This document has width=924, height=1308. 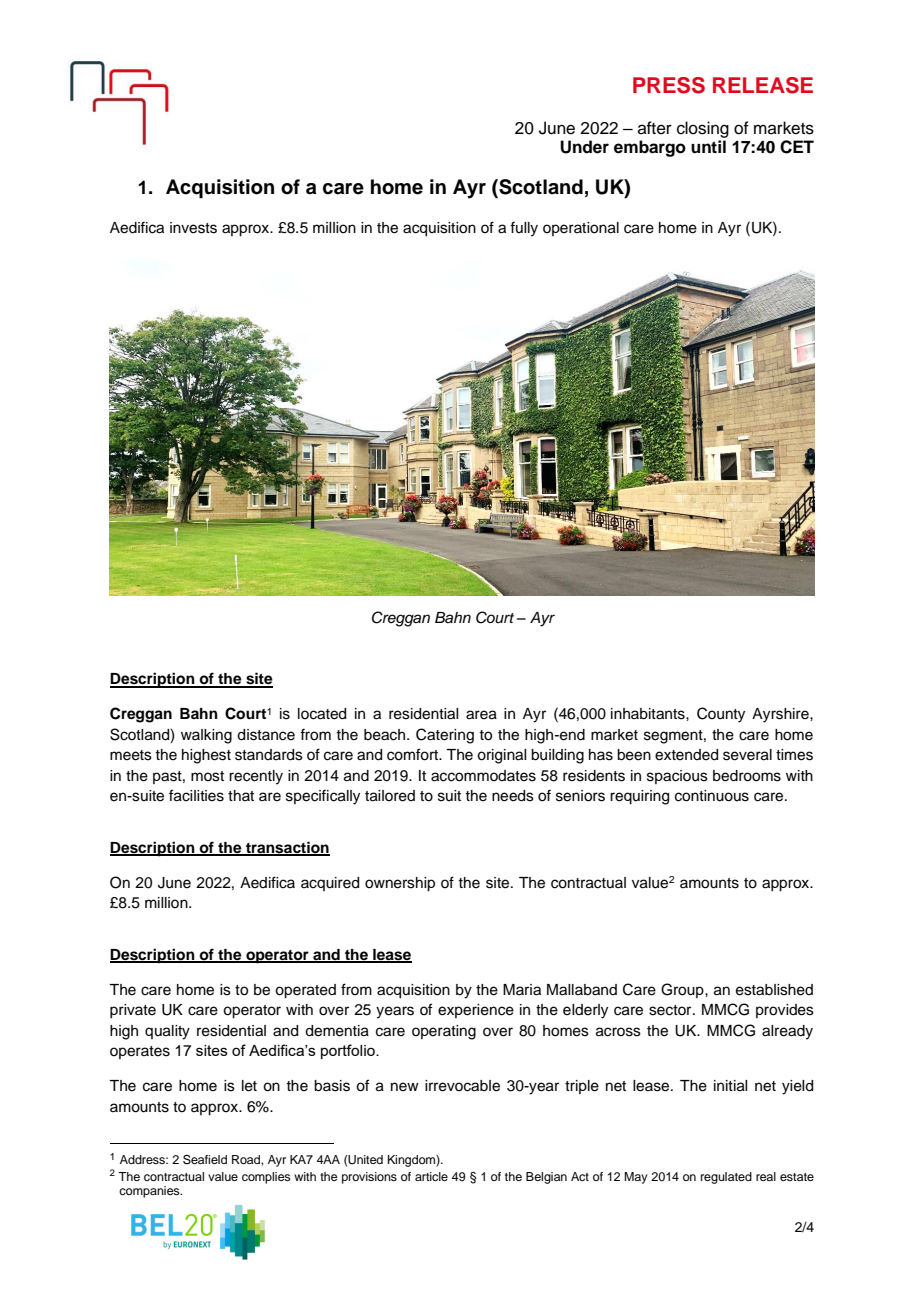 What do you see at coordinates (584, 147) in the document?
I see `Under` at bounding box center [584, 147].
